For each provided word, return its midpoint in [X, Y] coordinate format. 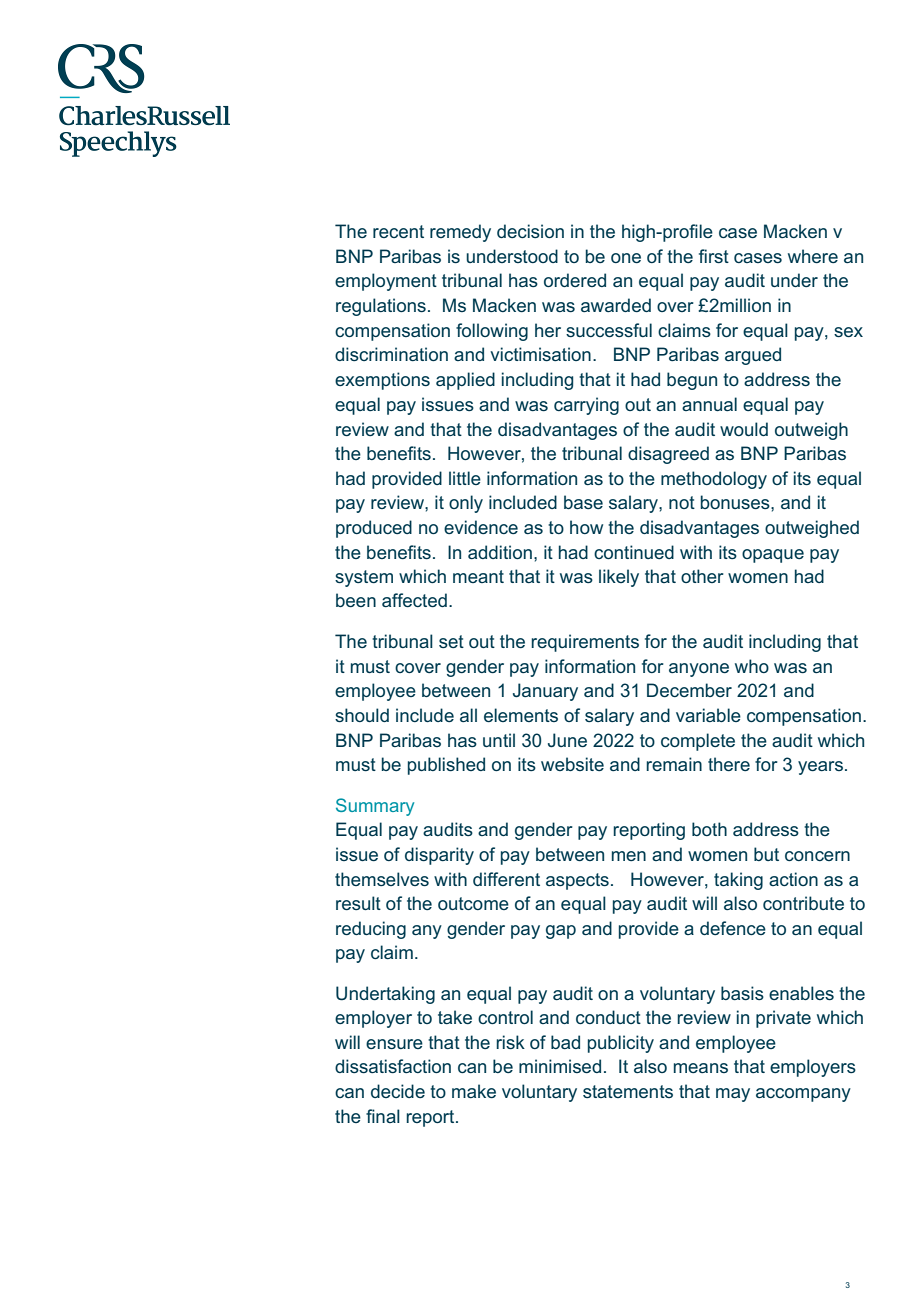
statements [628, 1091]
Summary [375, 807]
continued [634, 552]
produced [374, 529]
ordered [575, 280]
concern [817, 856]
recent [398, 231]
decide [398, 1091]
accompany [803, 1095]
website [572, 764]
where [813, 256]
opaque [773, 556]
